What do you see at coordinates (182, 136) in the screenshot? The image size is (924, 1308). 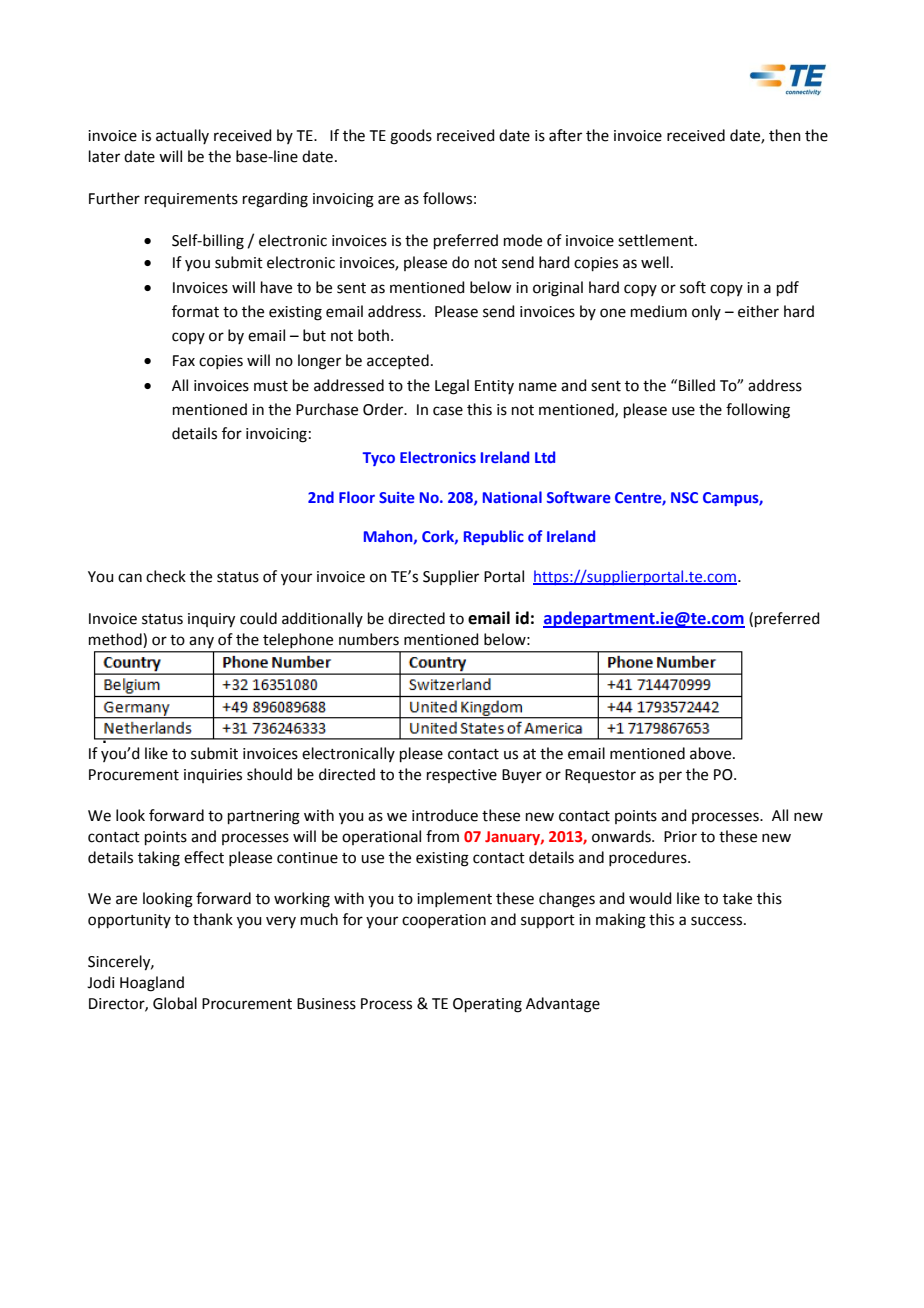 I see `actually` at bounding box center [182, 136].
